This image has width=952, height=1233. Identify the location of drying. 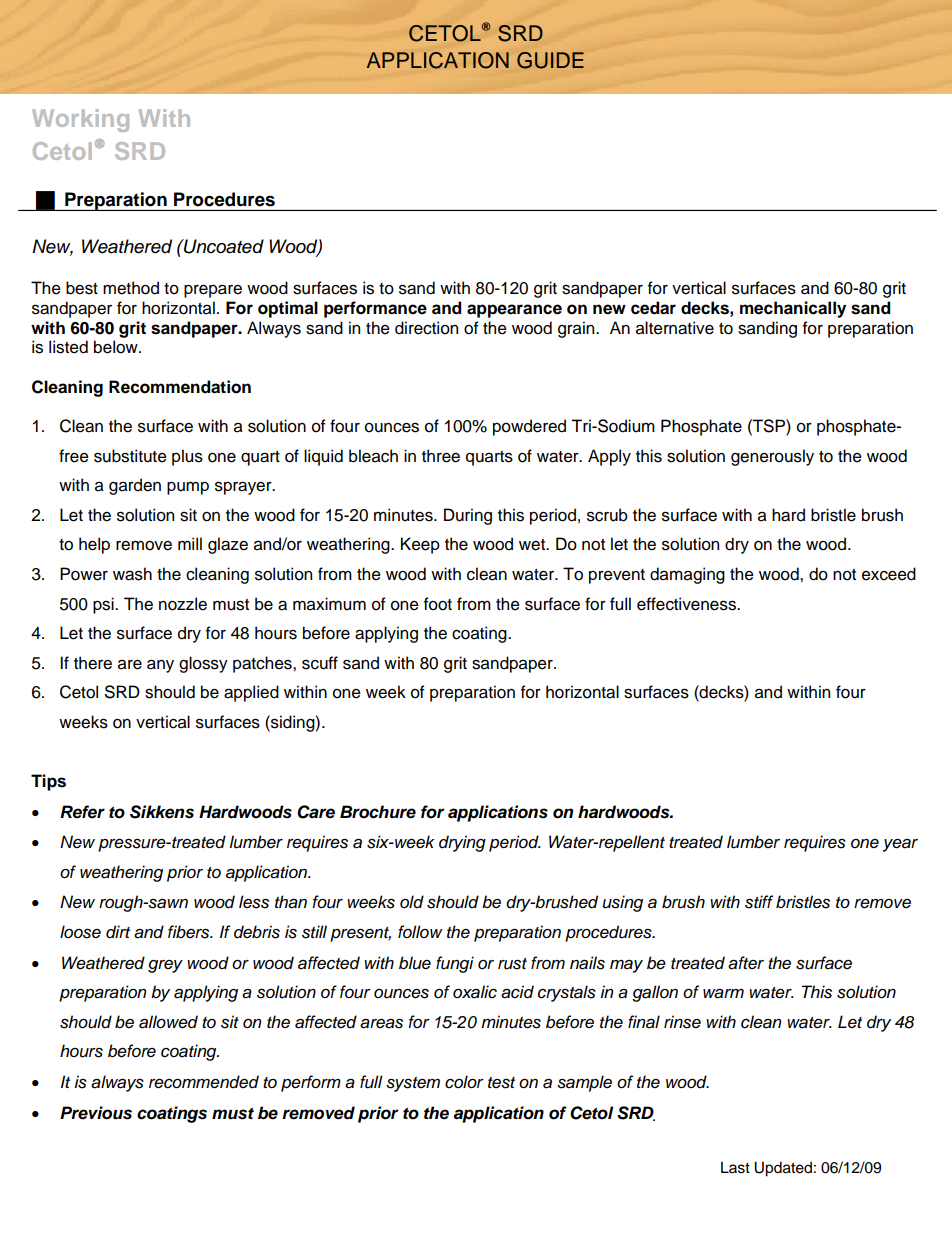
(462, 843).
